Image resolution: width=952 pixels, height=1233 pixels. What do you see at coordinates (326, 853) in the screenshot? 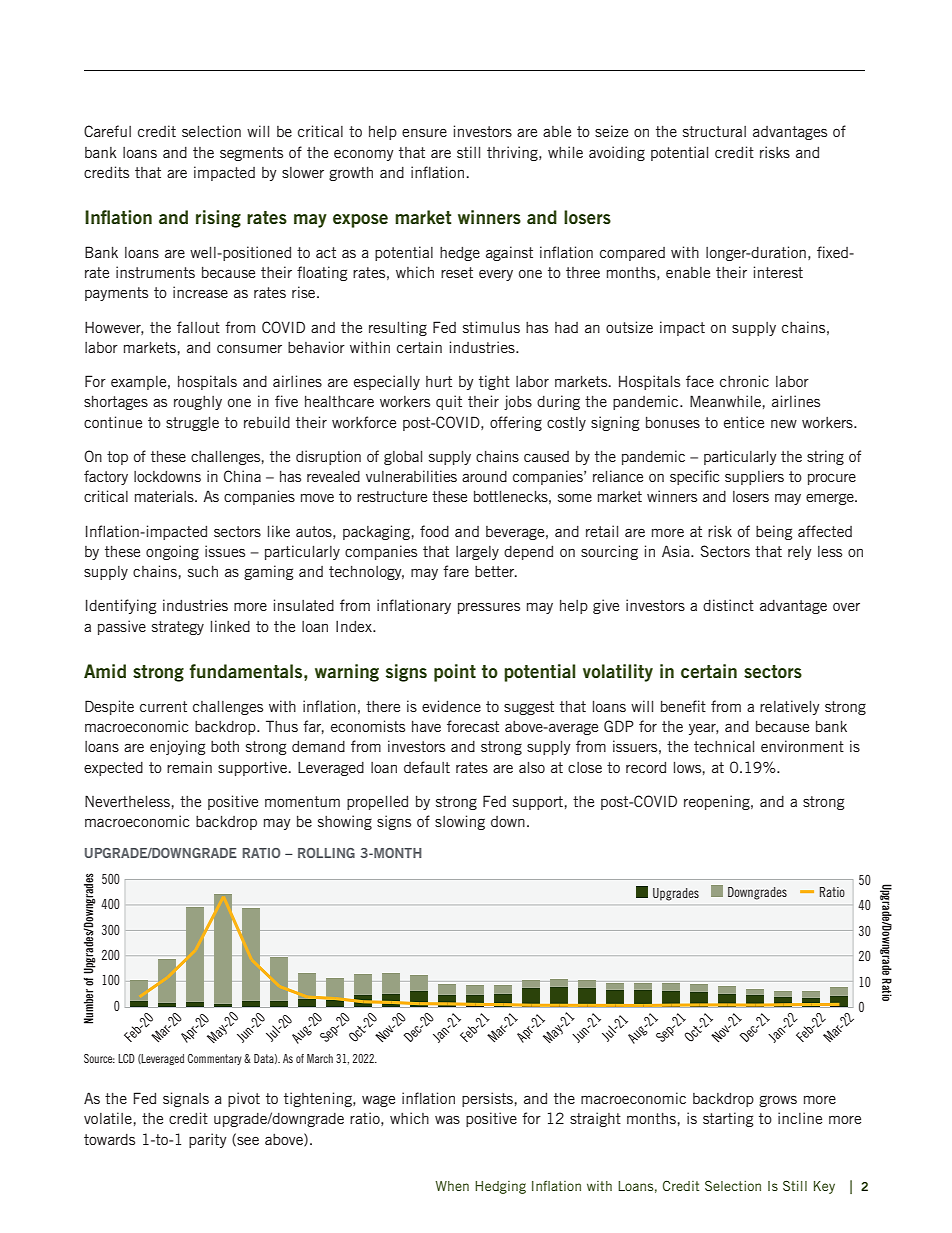
I see `ROLLING` at bounding box center [326, 853].
